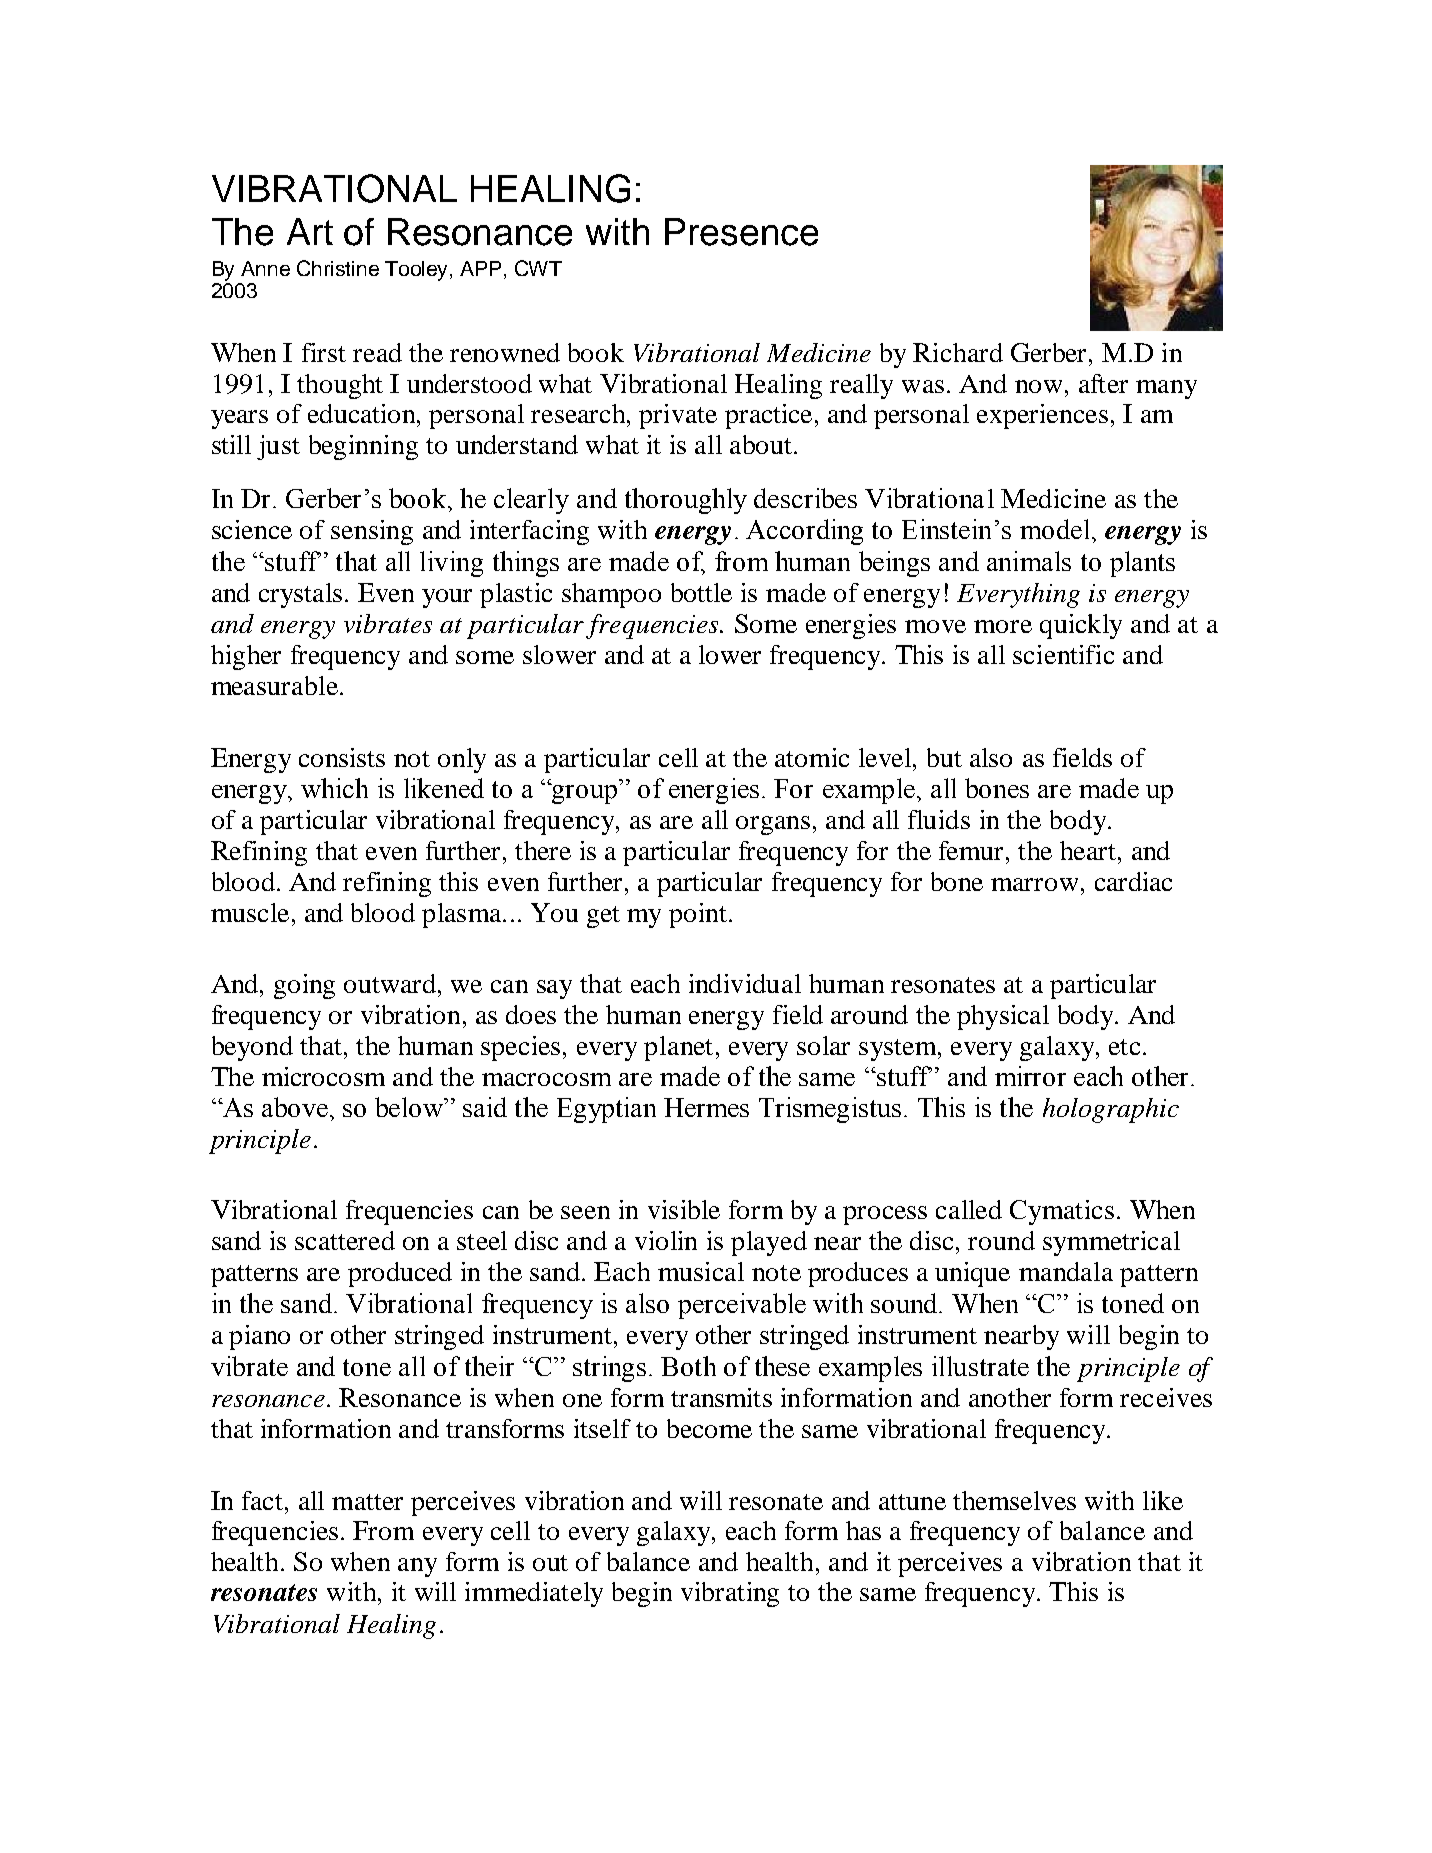 Image resolution: width=1432 pixels, height=1853 pixels. I want to click on Richard, so click(958, 352).
